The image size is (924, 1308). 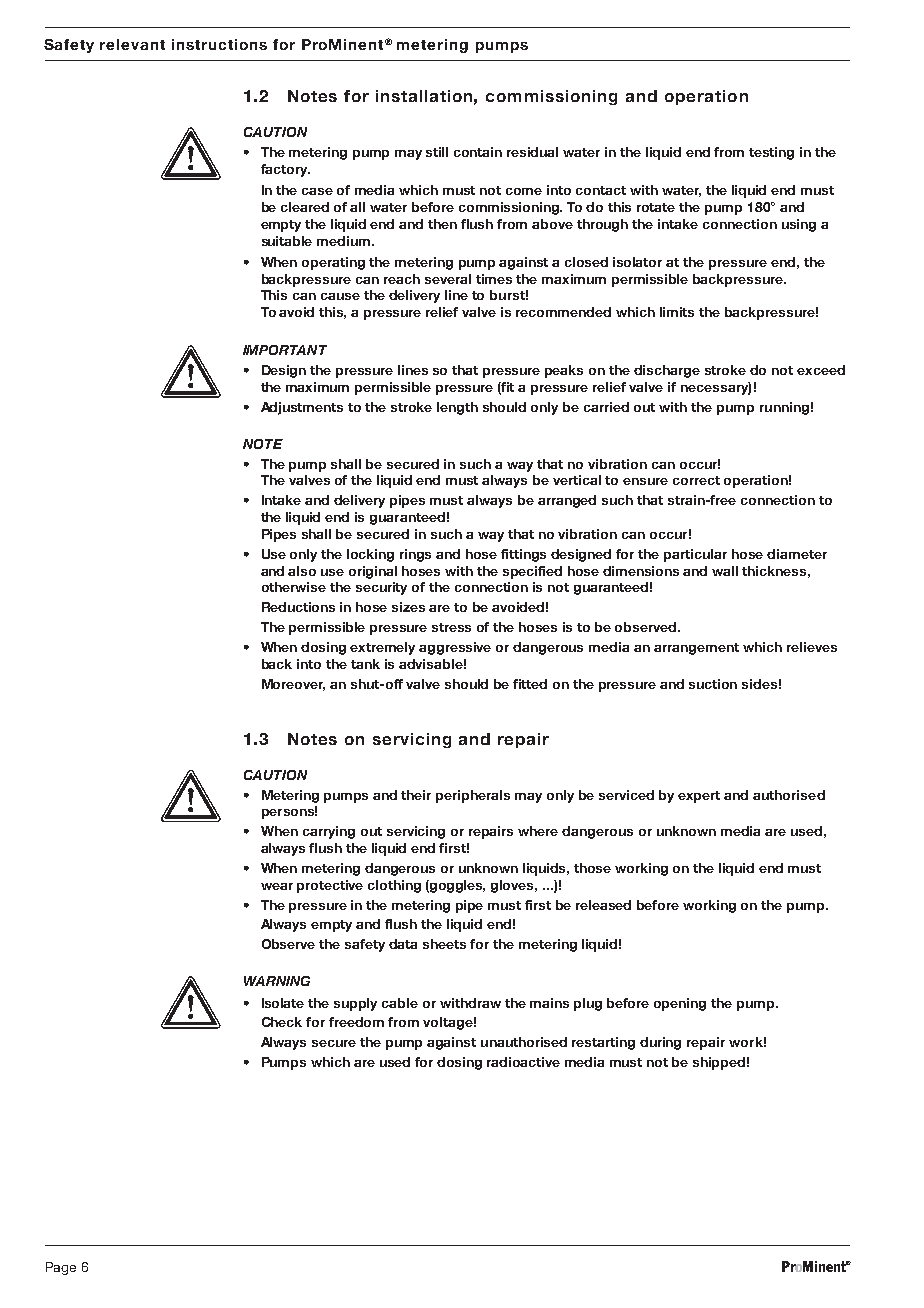 I want to click on opening, so click(x=680, y=1004).
